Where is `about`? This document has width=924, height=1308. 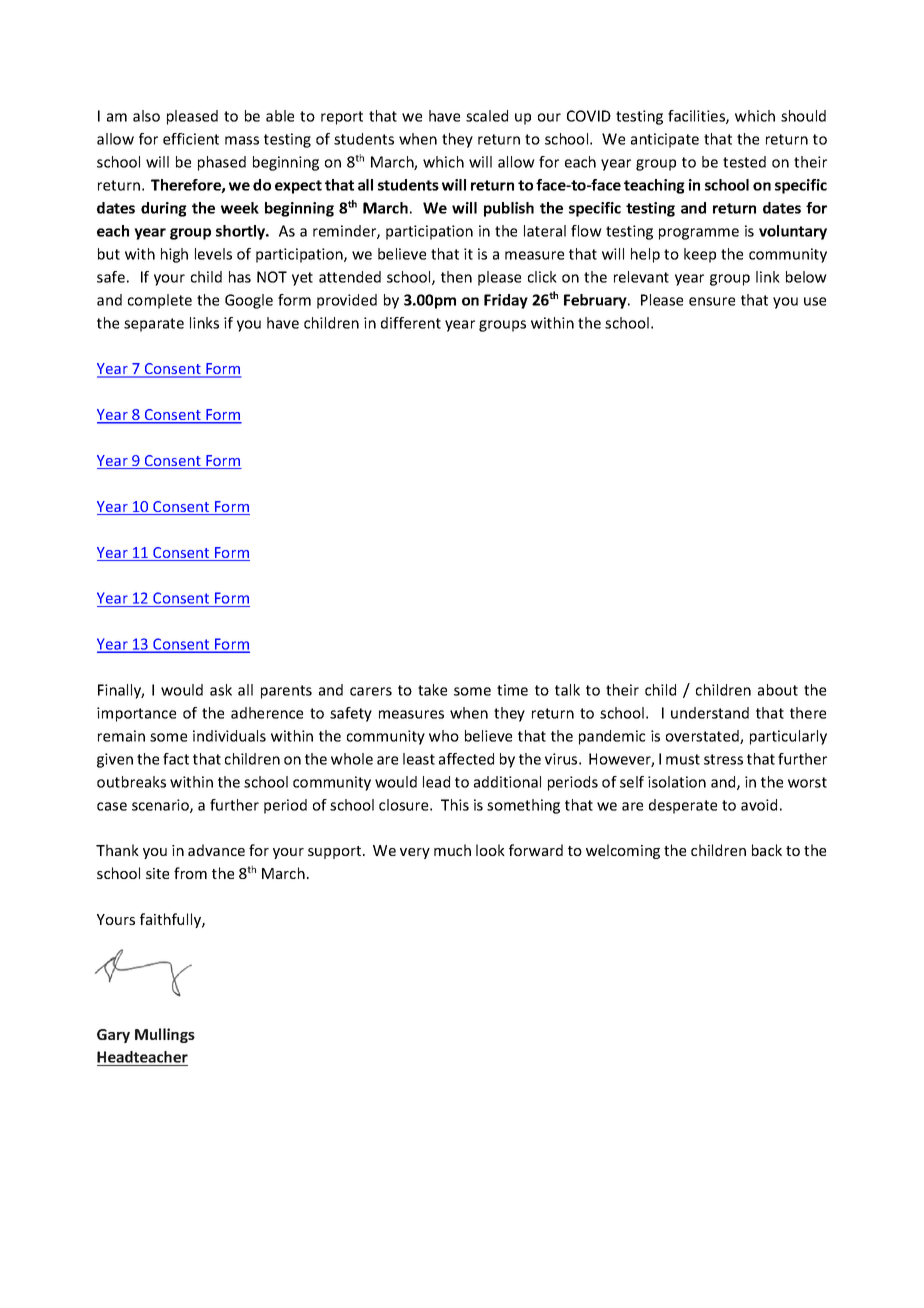
about is located at coordinates (778, 690).
